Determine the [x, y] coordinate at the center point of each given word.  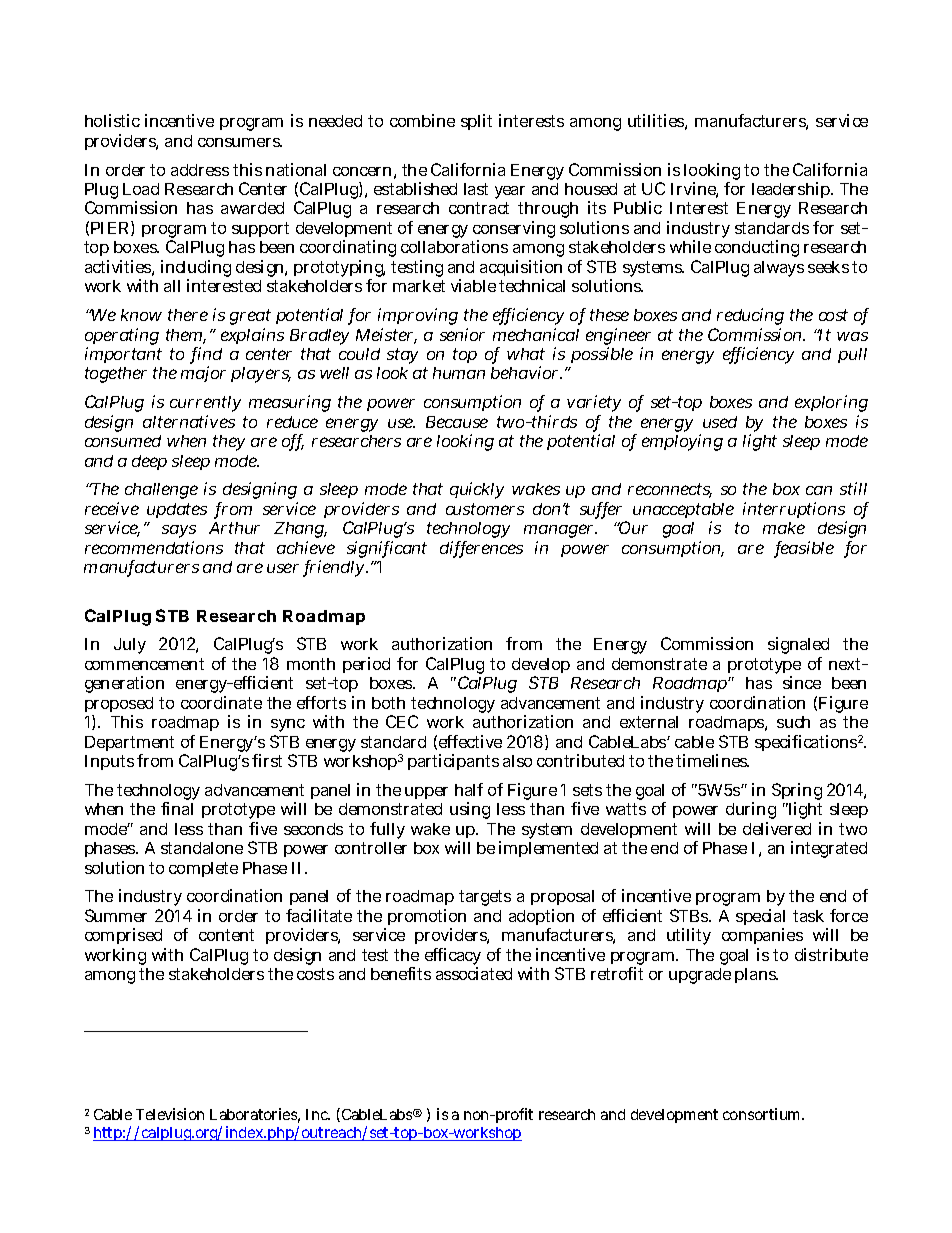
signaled [798, 647]
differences [481, 549]
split [476, 122]
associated [474, 973]
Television [170, 1114]
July [130, 646]
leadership [792, 190]
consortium [763, 1114]
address [200, 170]
